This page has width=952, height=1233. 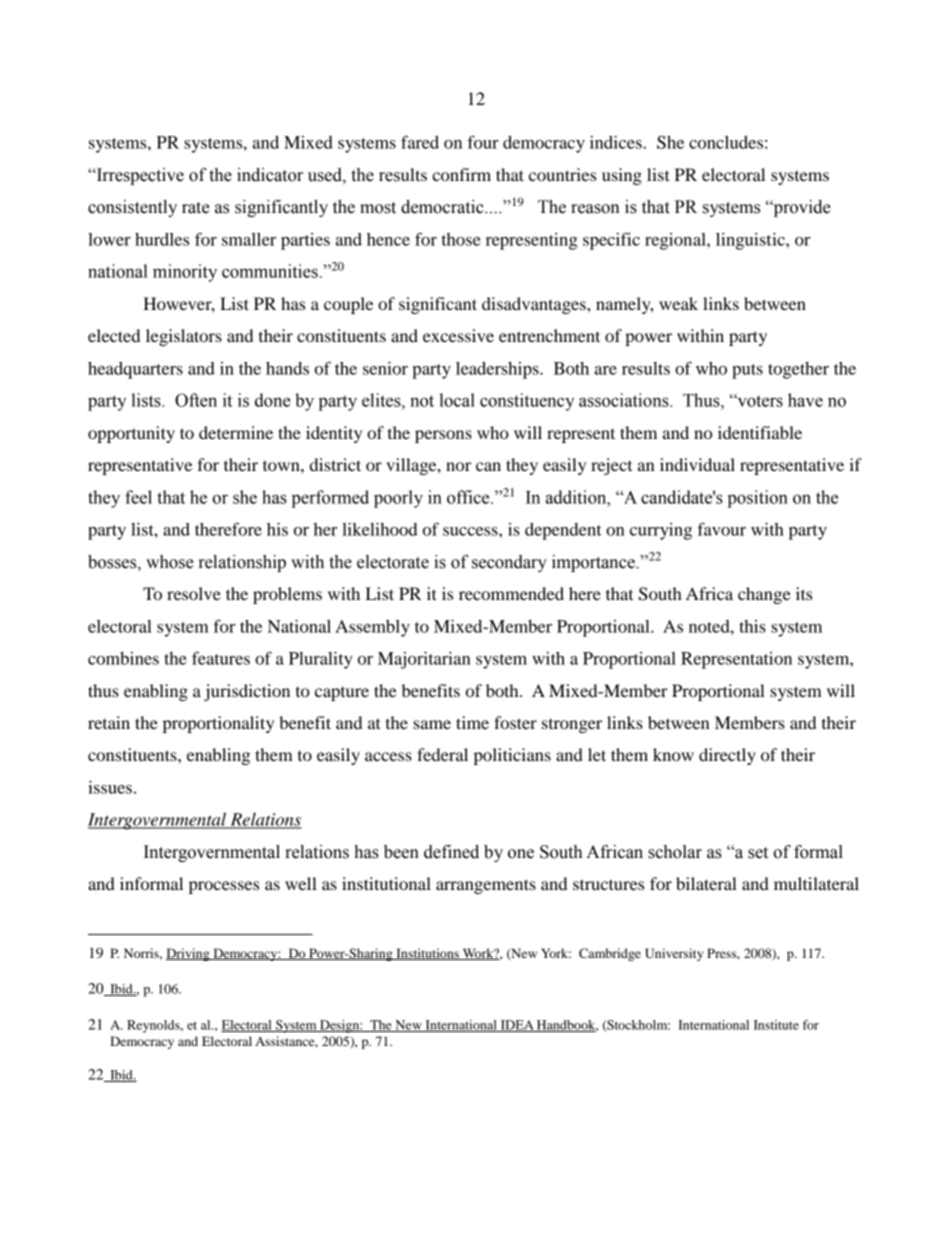 I want to click on indicator, so click(x=270, y=175).
